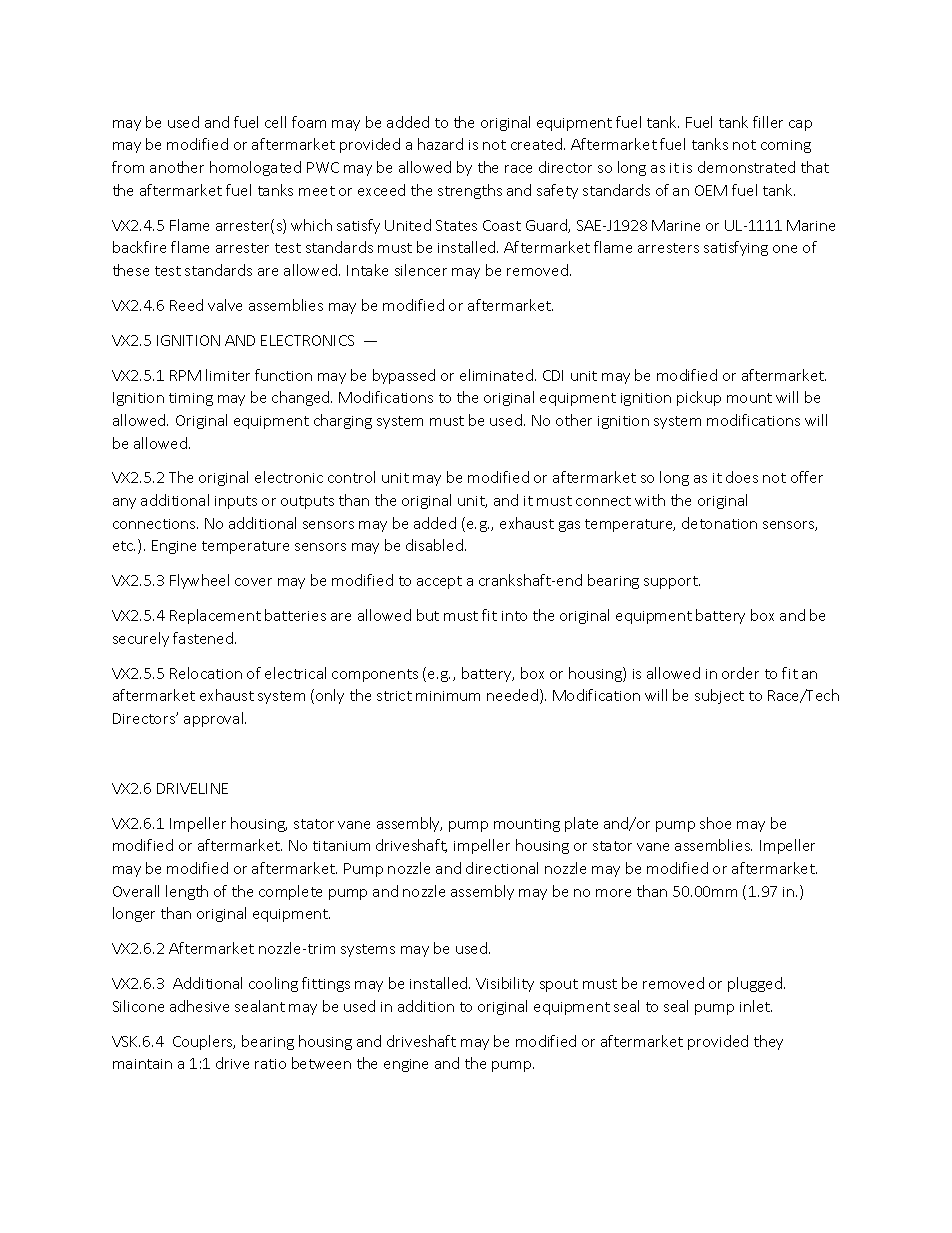 This screenshot has height=1233, width=952. What do you see at coordinates (715, 823) in the screenshot?
I see `shoe` at bounding box center [715, 823].
